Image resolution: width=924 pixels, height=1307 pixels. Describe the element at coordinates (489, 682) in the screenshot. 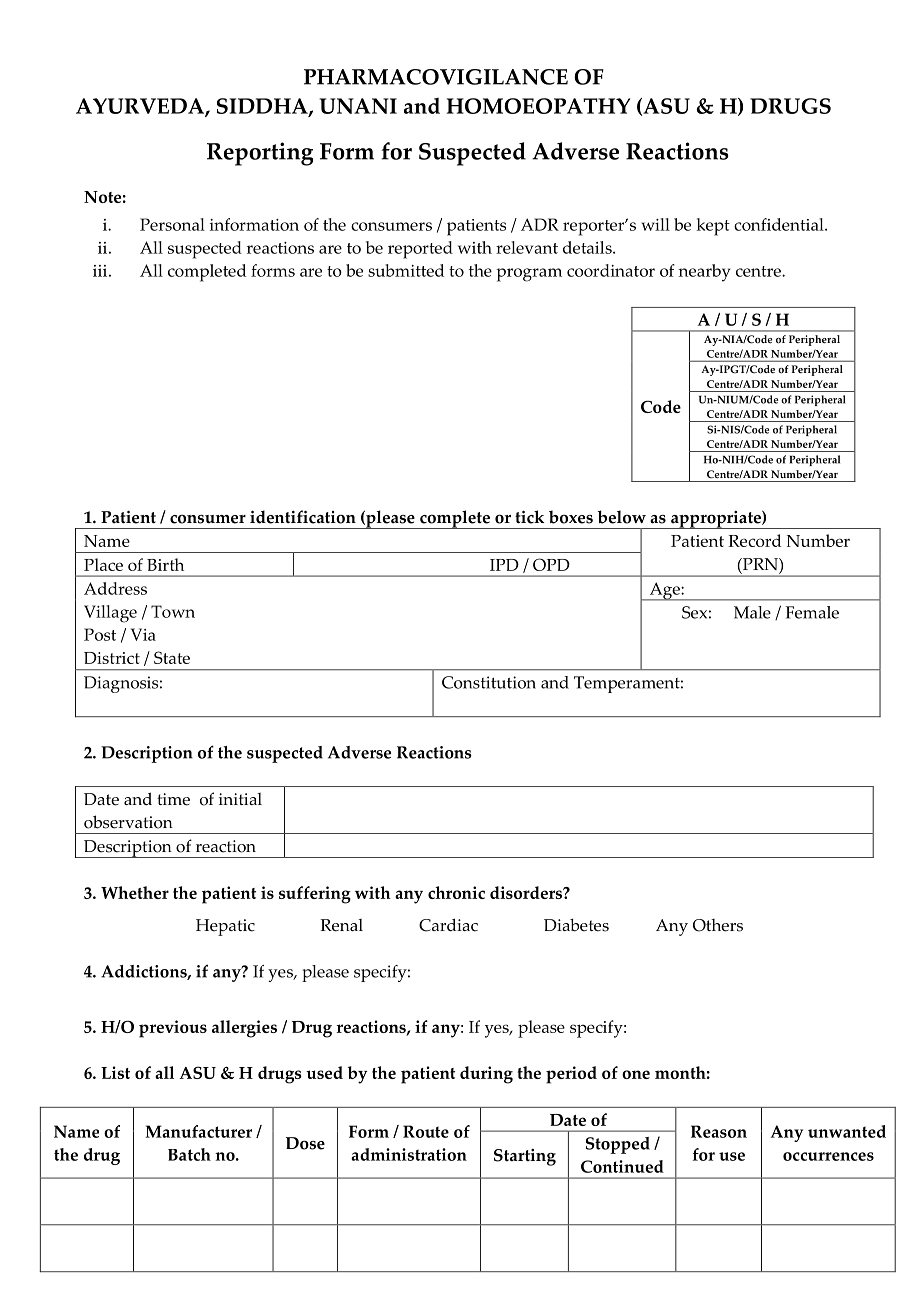

I see `Constitution` at that location.
